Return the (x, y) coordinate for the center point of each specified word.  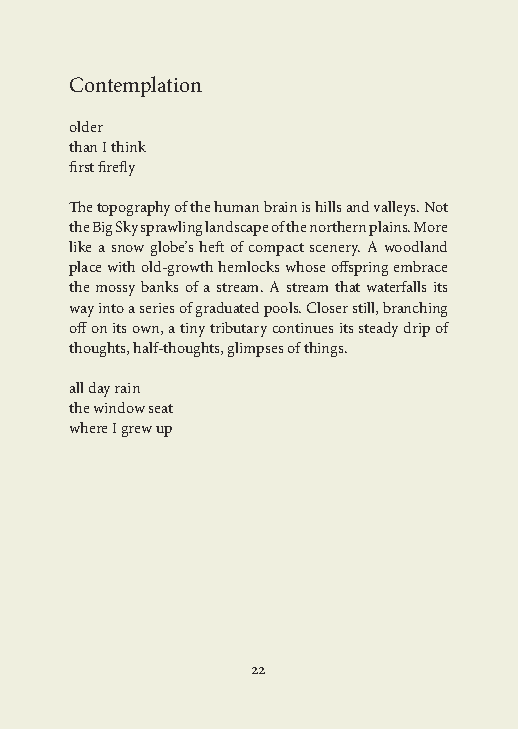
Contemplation (136, 86)
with (121, 266)
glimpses (255, 349)
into (111, 308)
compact (276, 249)
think (128, 146)
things (325, 349)
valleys (396, 208)
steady (378, 329)
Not (436, 207)
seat (161, 408)
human (236, 206)
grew (137, 431)
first (81, 166)
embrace (420, 266)
